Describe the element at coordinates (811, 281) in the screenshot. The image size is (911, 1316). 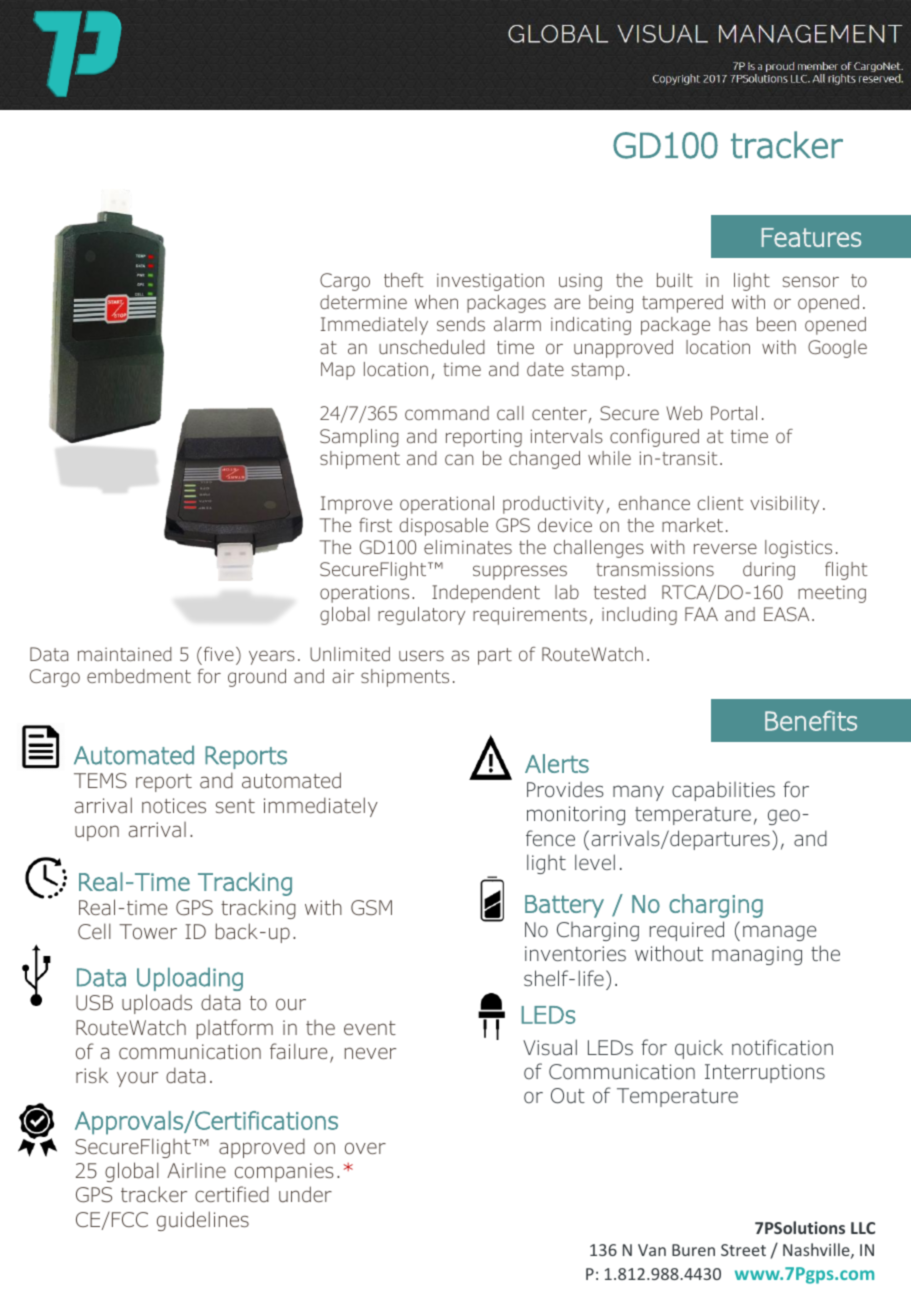
I see `sensor` at that location.
